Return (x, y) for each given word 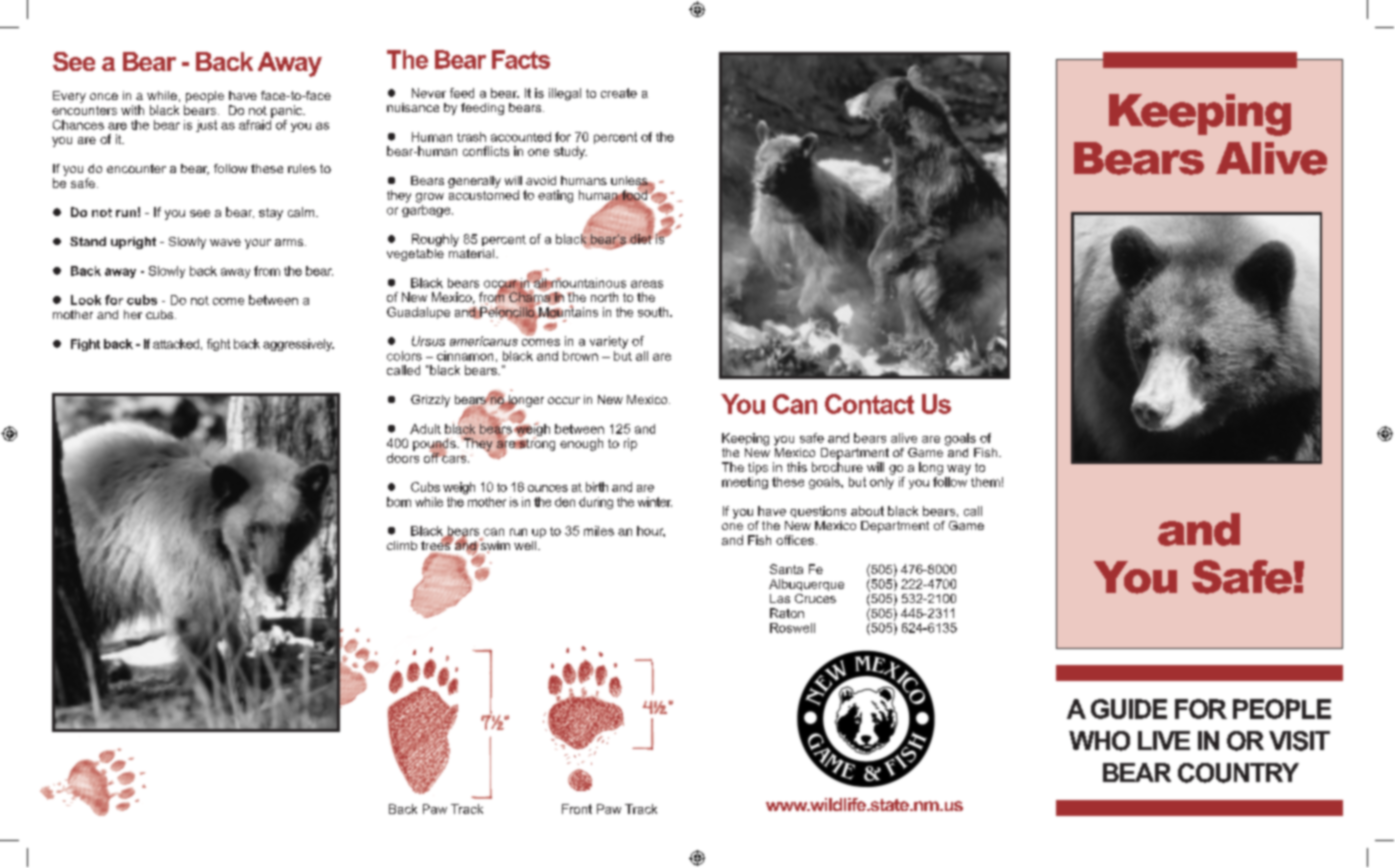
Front (577, 809)
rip (630, 444)
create (619, 93)
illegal (565, 94)
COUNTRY (1238, 773)
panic (288, 111)
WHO (1099, 741)
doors (403, 458)
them (985, 482)
